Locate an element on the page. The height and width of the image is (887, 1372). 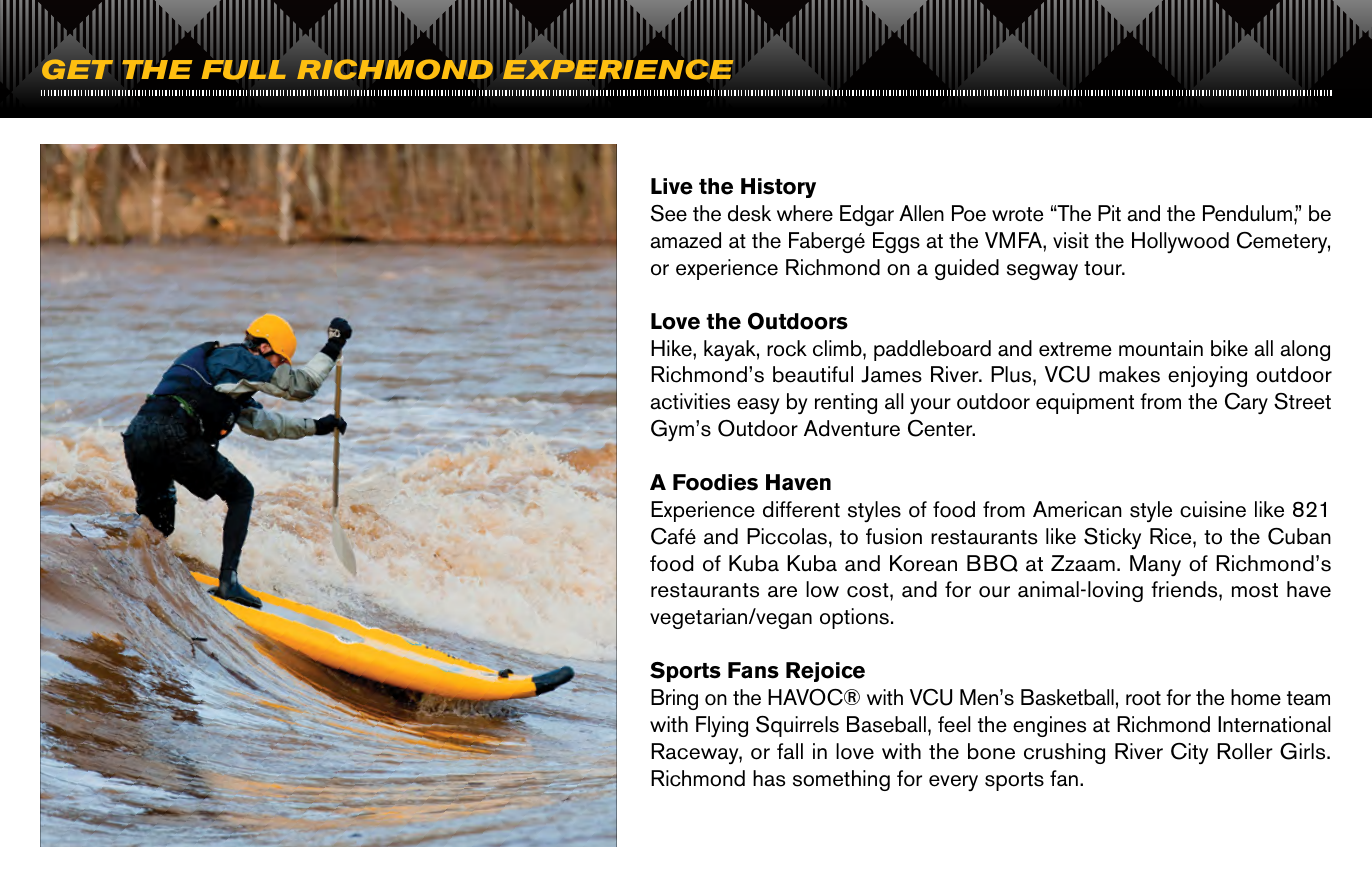
bike is located at coordinates (1229, 348).
